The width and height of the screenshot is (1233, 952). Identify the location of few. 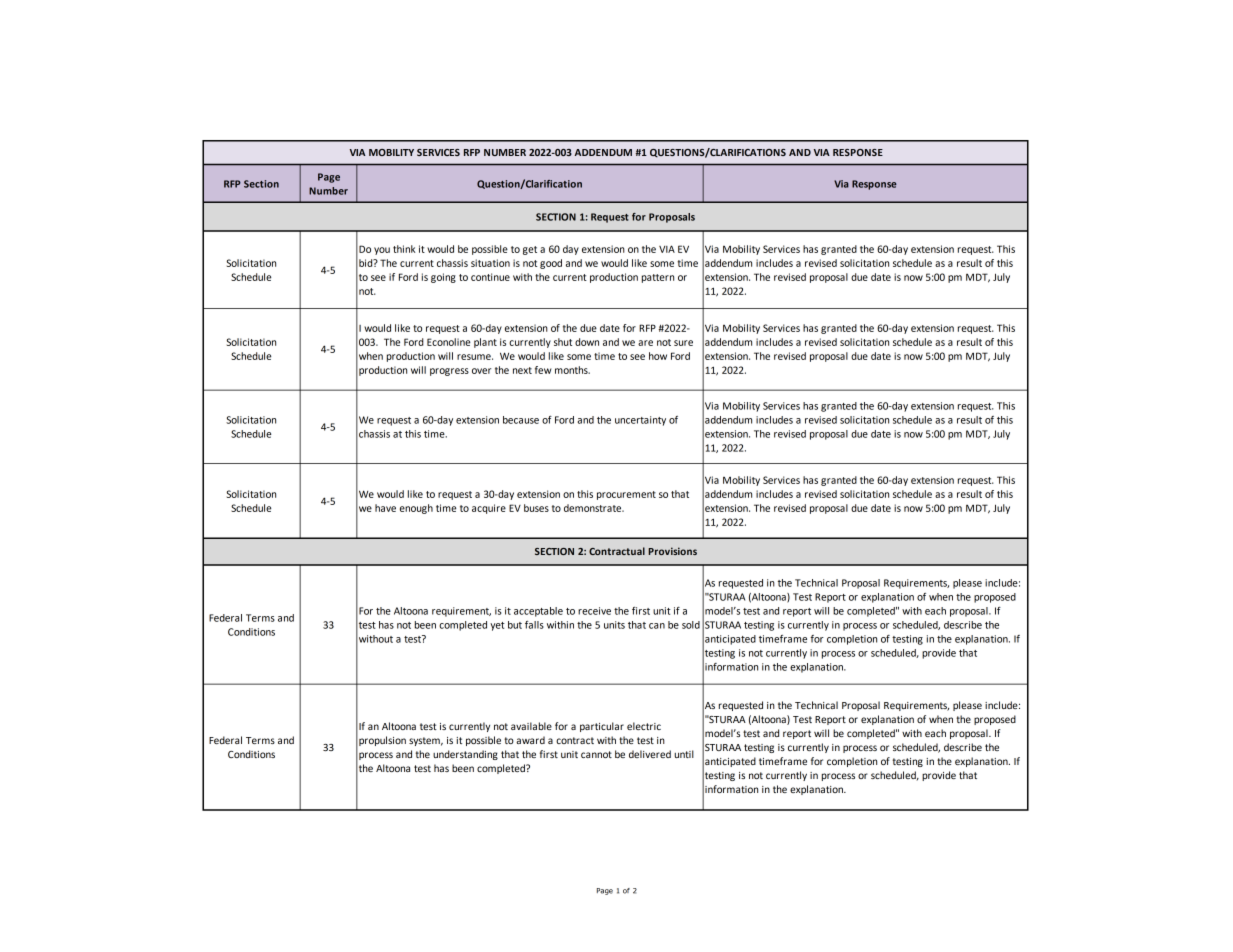
(543, 370).
